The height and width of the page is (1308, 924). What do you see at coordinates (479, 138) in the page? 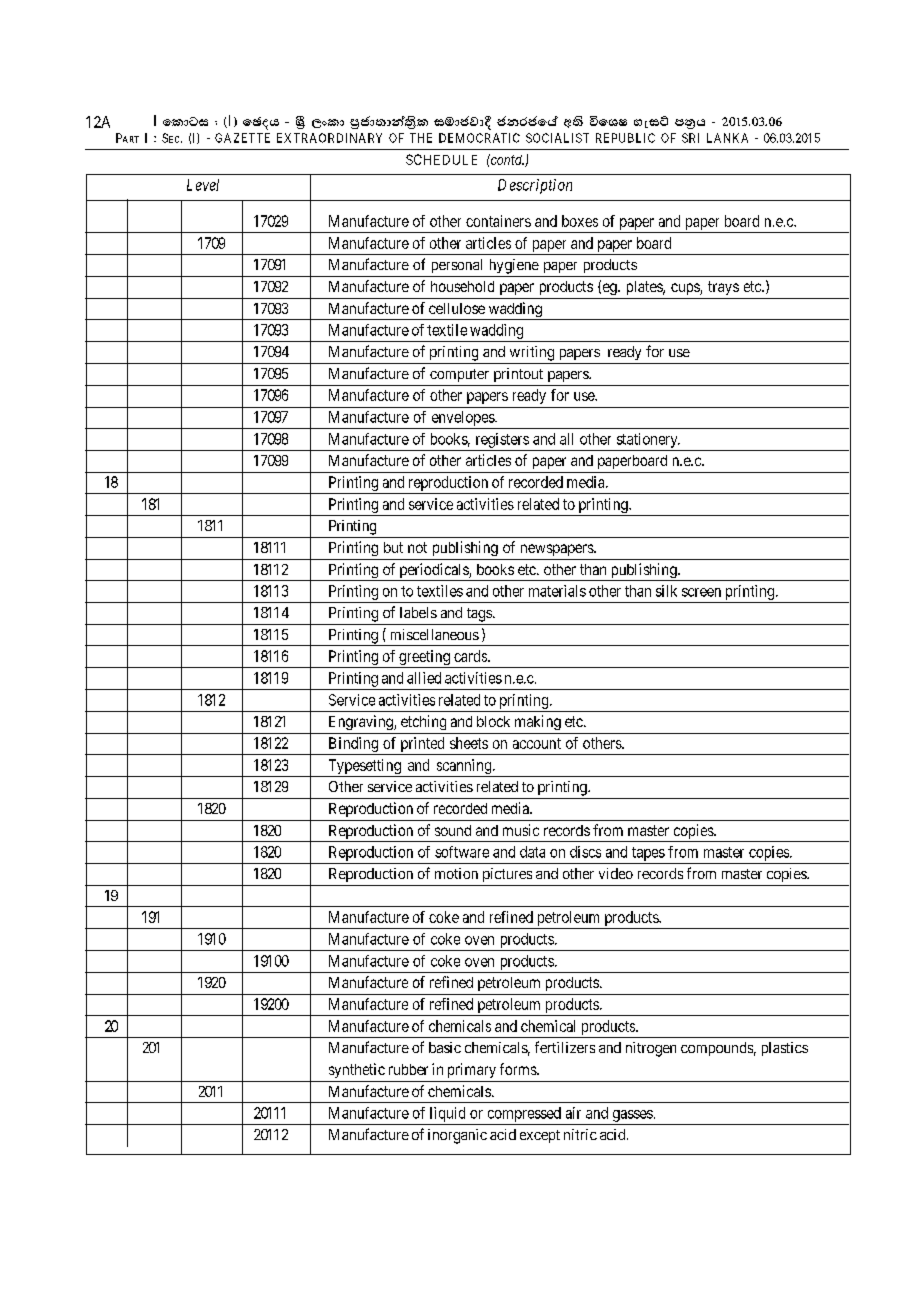
I see `DEMOCRATIC` at bounding box center [479, 138].
